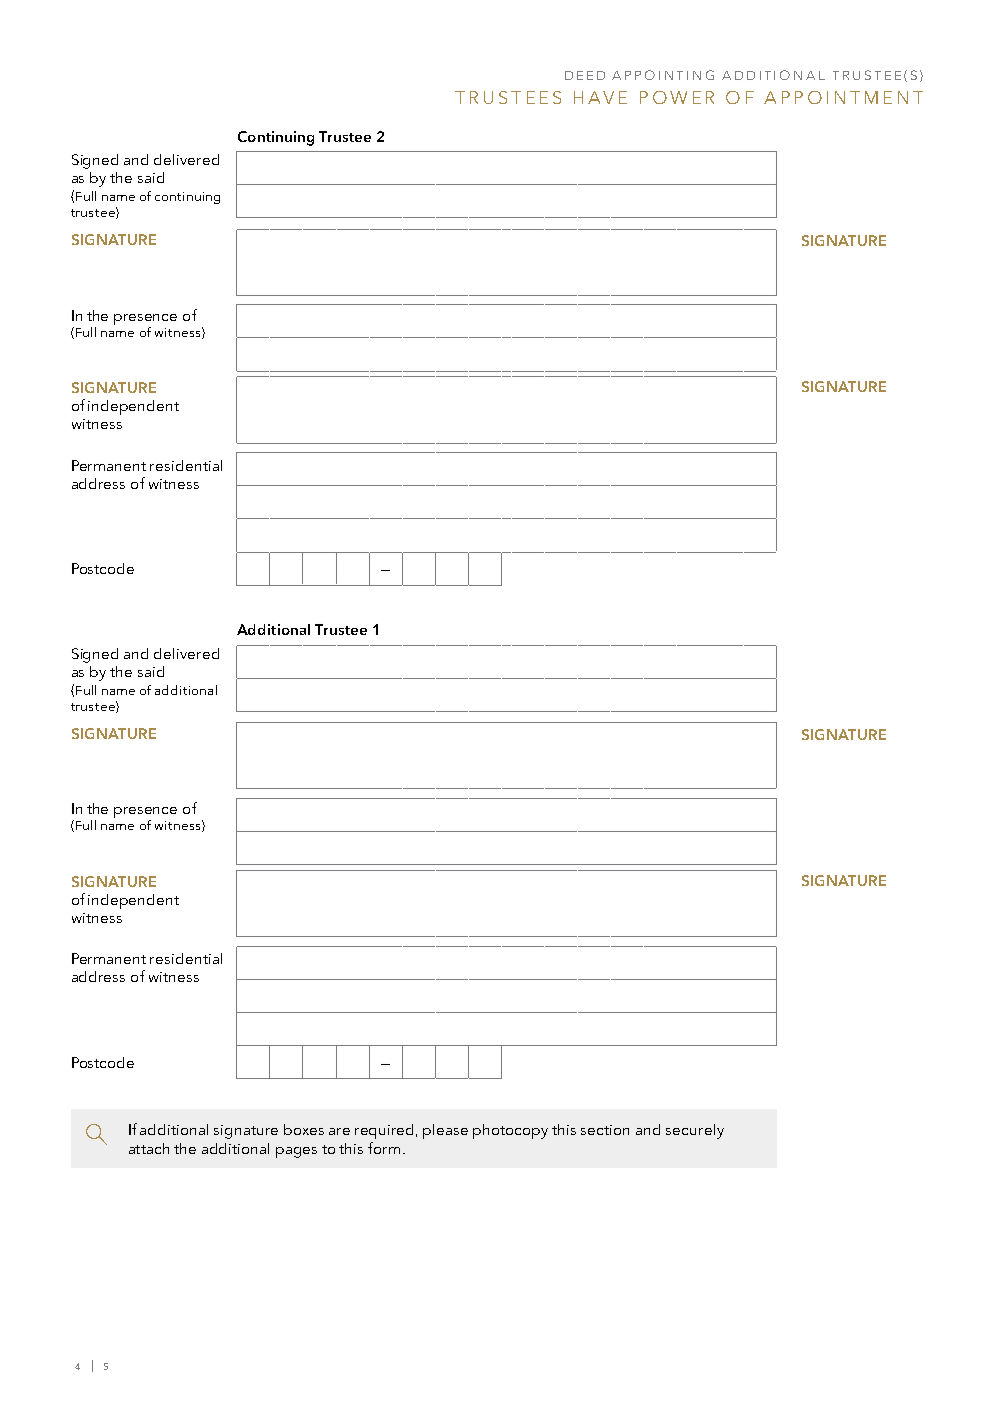  What do you see at coordinates (605, 1130) in the image?
I see `section` at bounding box center [605, 1130].
